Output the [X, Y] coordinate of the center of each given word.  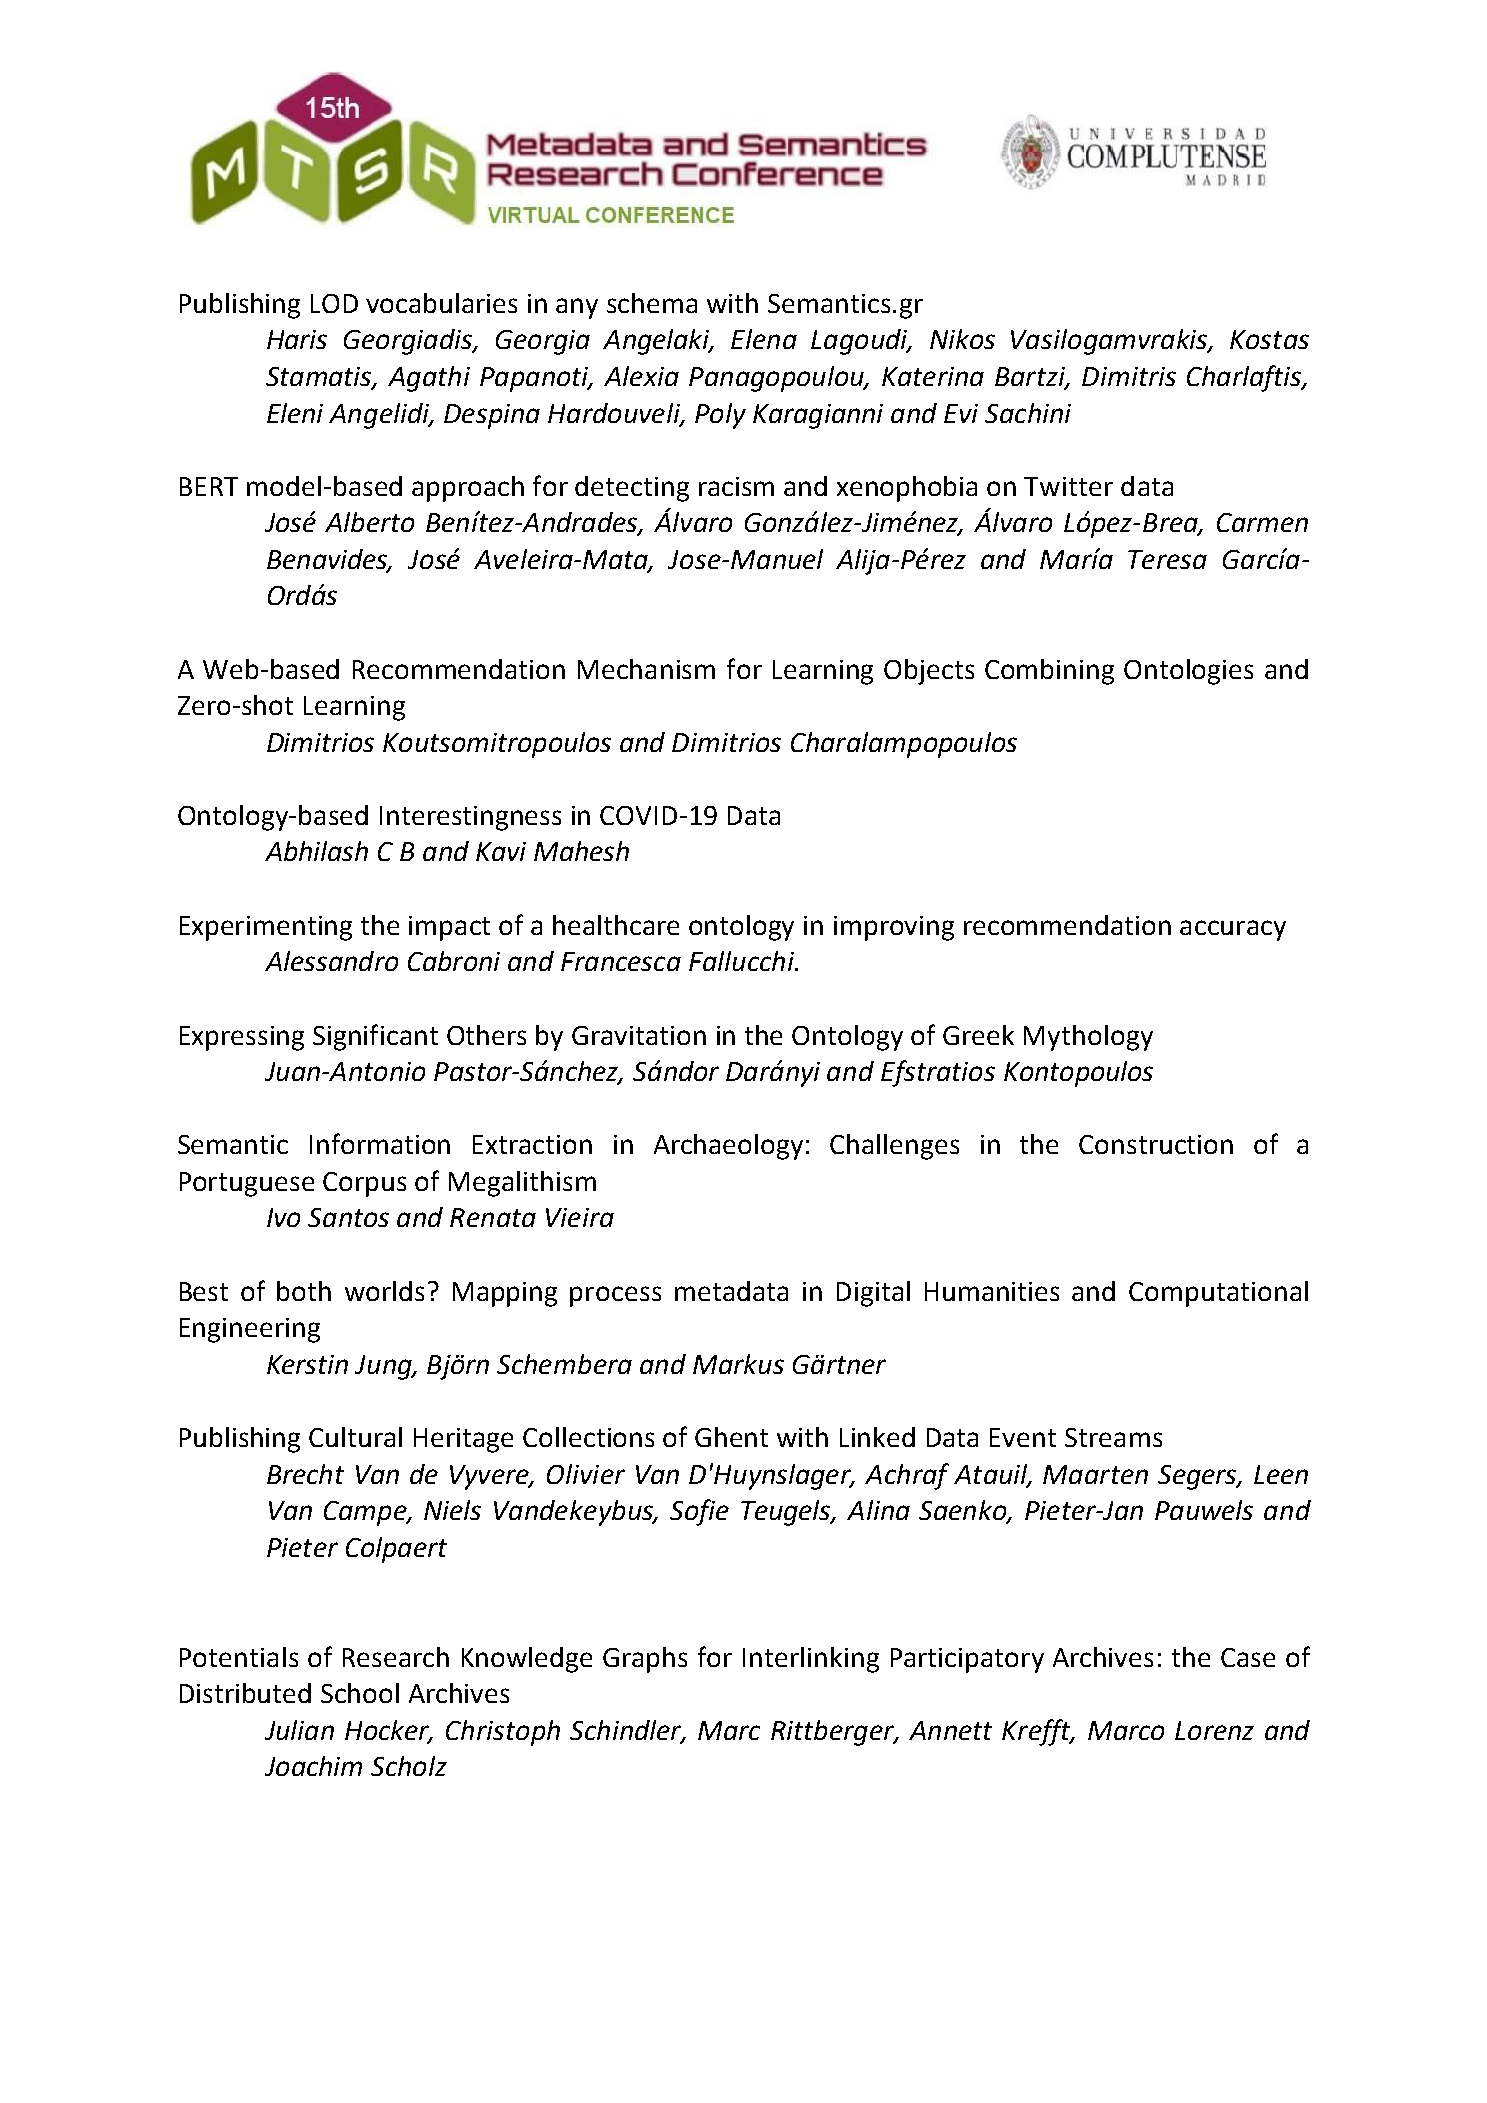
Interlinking [811, 1660]
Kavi [501, 851]
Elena [764, 339]
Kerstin [307, 1364]
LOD [334, 303]
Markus [738, 1364]
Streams [1113, 1437]
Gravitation [639, 1035]
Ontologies [1188, 672]
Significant [375, 1037]
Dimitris [1129, 376]
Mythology [1088, 1038]
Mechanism [646, 669]
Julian [299, 1730]
